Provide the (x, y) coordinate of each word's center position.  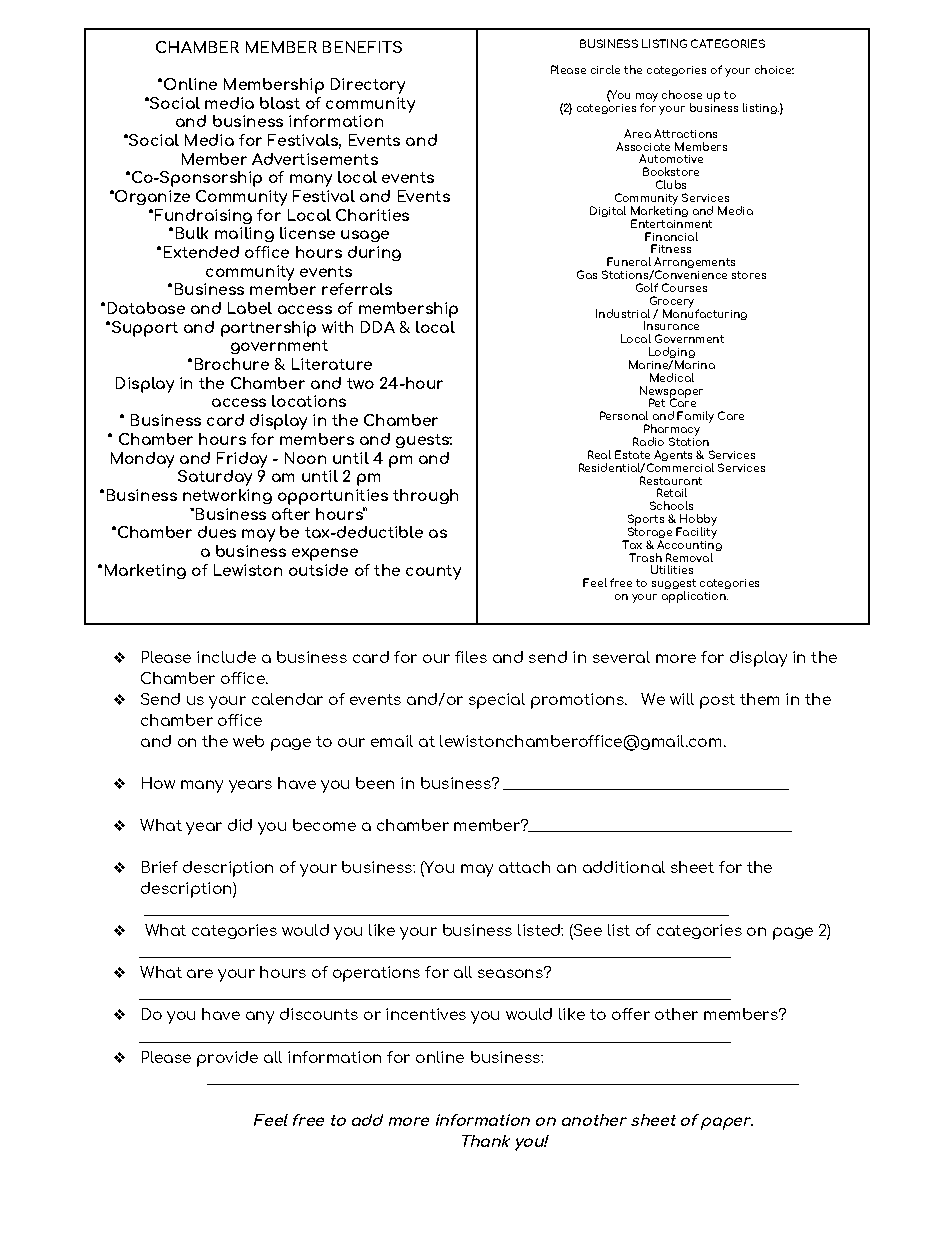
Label (250, 308)
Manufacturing (705, 313)
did (240, 825)
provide (227, 1059)
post (717, 701)
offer (631, 1014)
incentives (426, 1014)
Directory (368, 86)
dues (217, 532)
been (375, 783)
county (433, 572)
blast (280, 103)
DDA (378, 327)
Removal (689, 557)
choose (682, 94)
